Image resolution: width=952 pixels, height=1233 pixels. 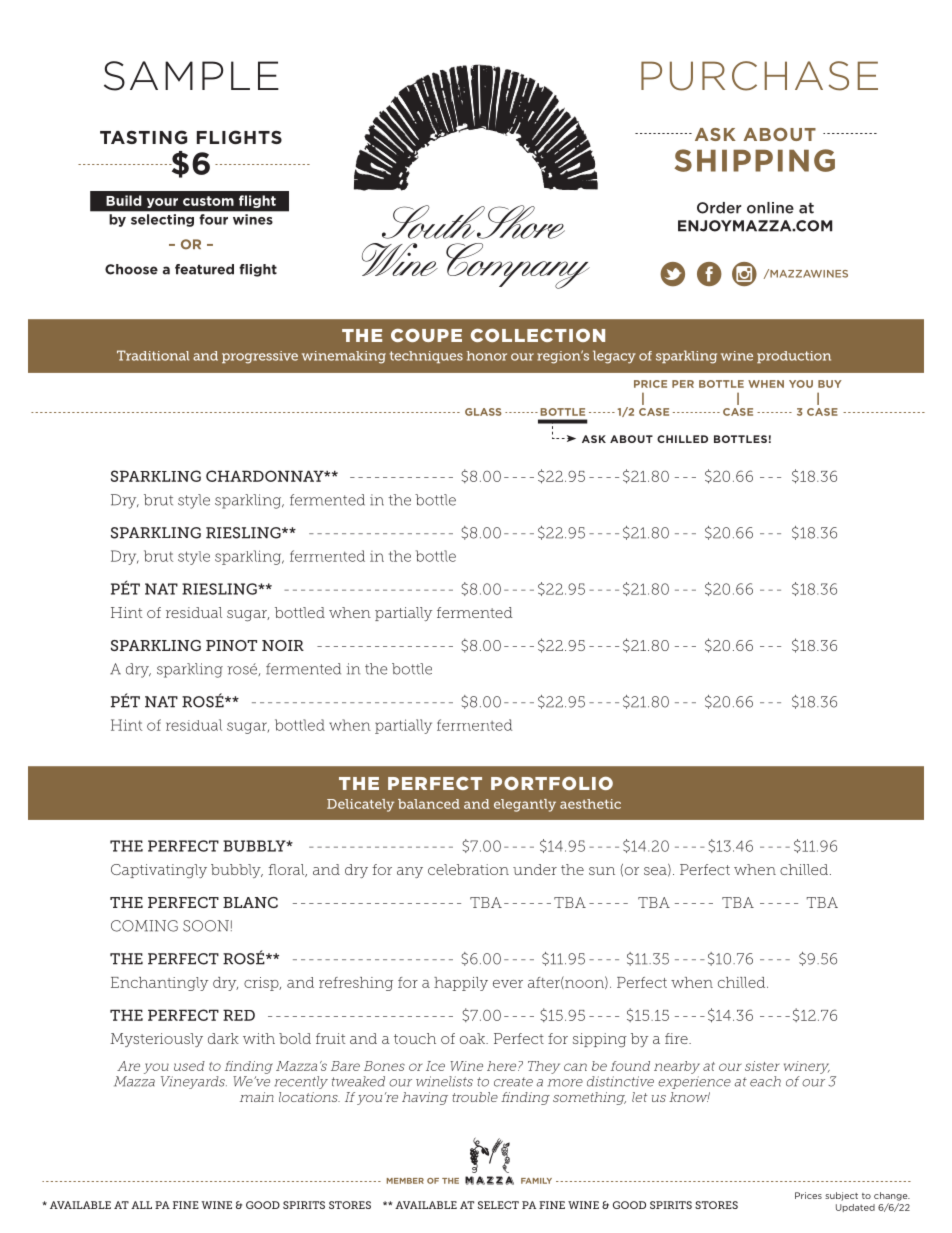 I want to click on dark, so click(x=223, y=1038).
